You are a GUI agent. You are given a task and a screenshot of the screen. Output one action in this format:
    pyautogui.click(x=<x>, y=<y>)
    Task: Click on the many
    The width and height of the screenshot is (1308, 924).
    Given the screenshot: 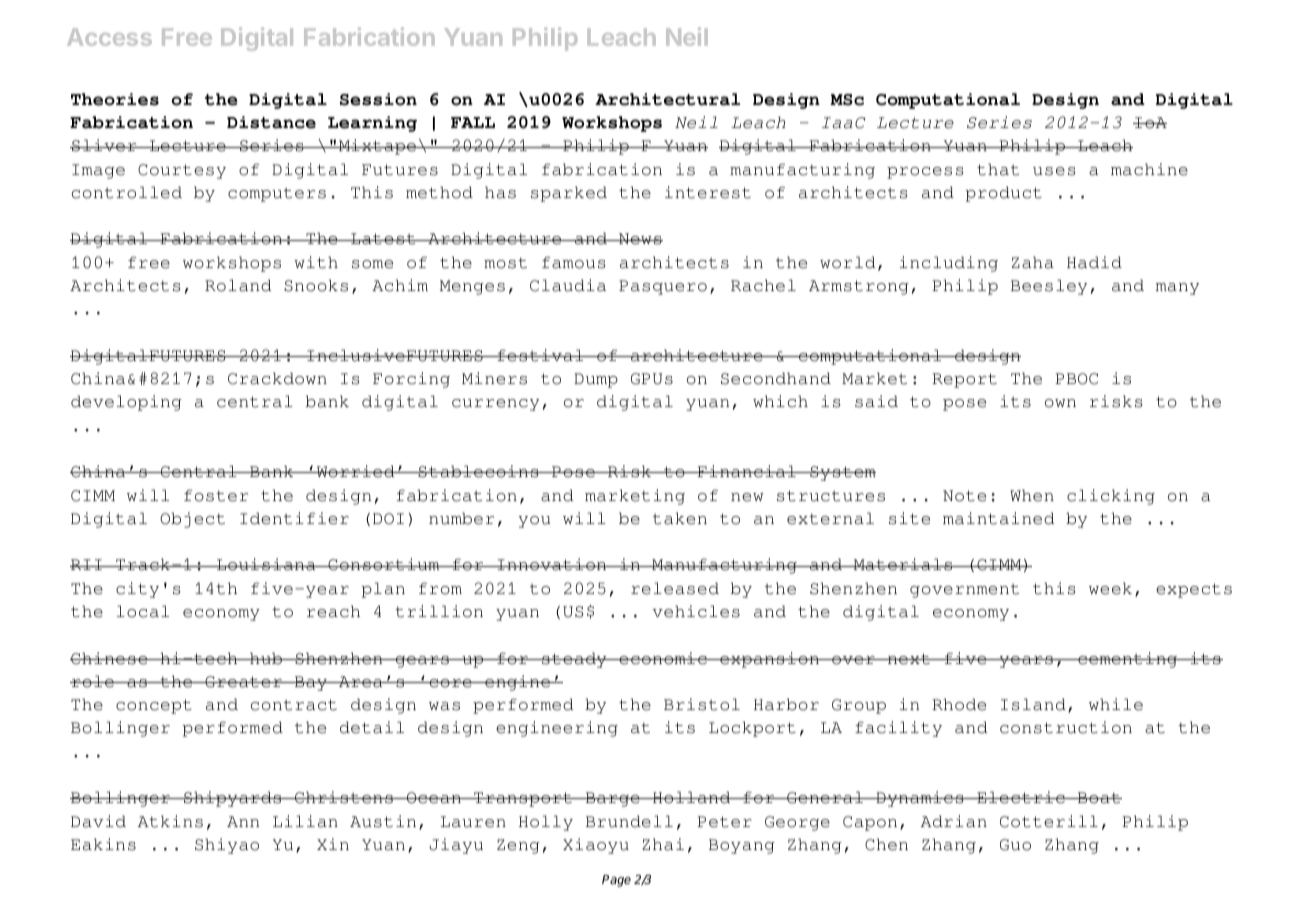 What is the action you would take?
    pyautogui.click(x=1177, y=289)
